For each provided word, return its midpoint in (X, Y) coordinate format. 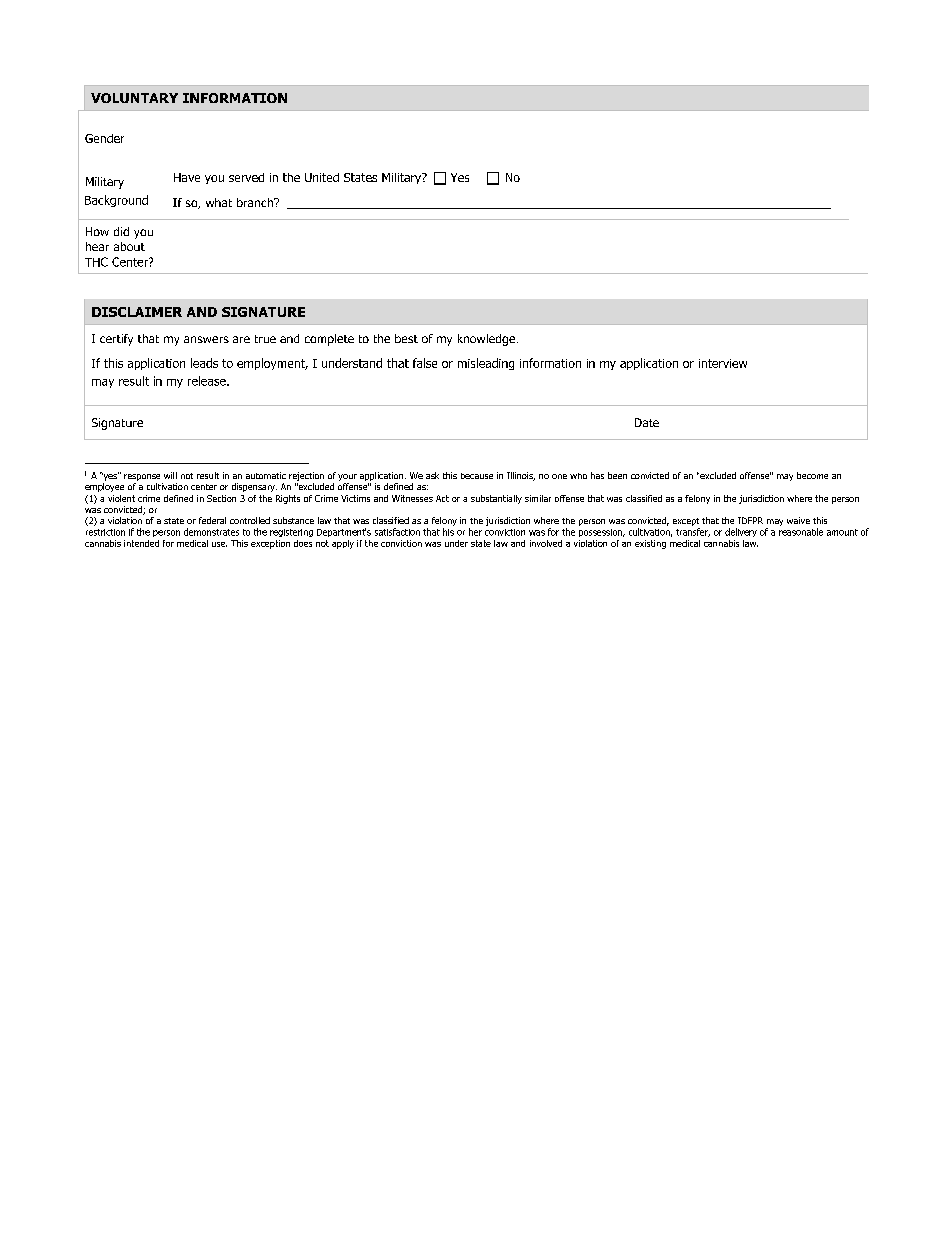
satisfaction (397, 532)
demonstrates (211, 532)
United (322, 177)
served (246, 177)
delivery (741, 532)
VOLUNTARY (134, 98)
